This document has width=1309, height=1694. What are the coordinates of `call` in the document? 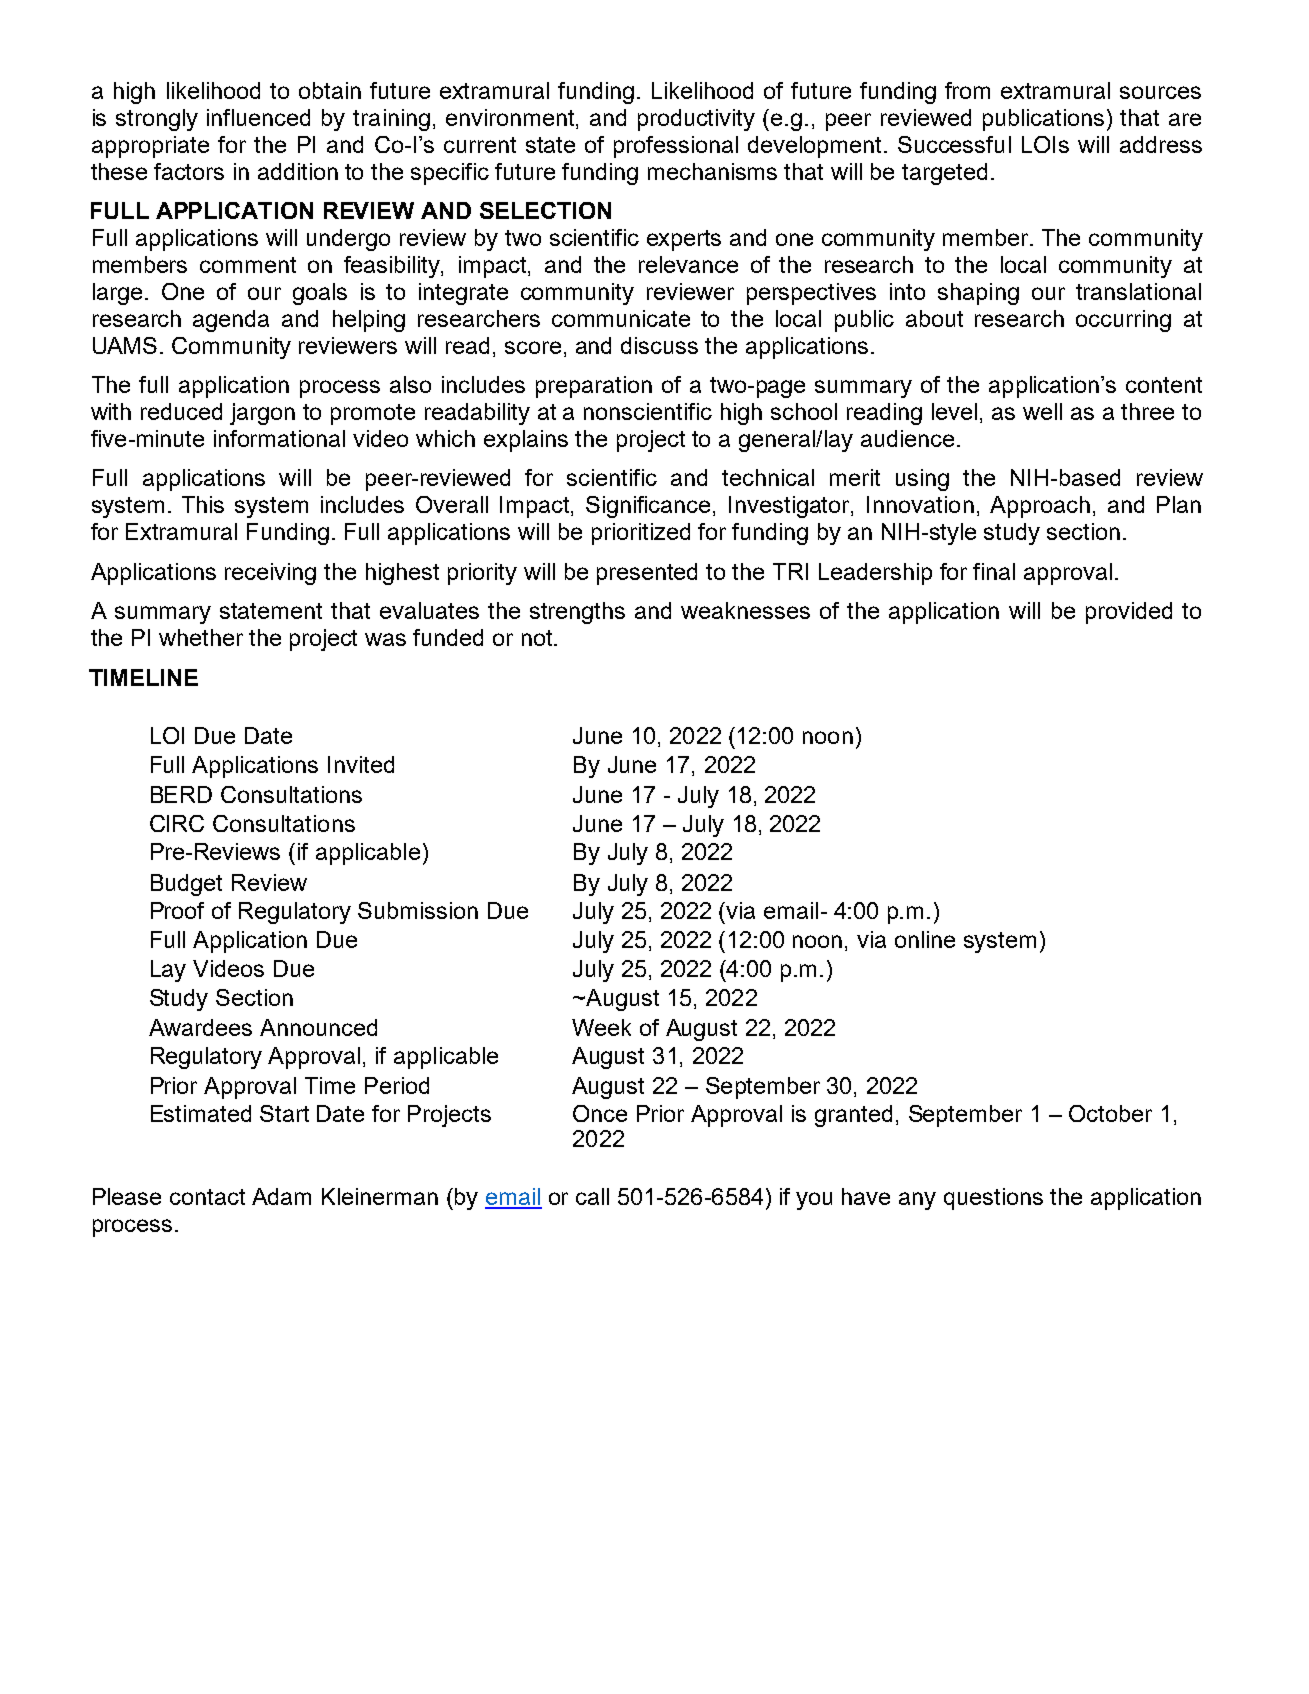 It's located at (592, 1196).
